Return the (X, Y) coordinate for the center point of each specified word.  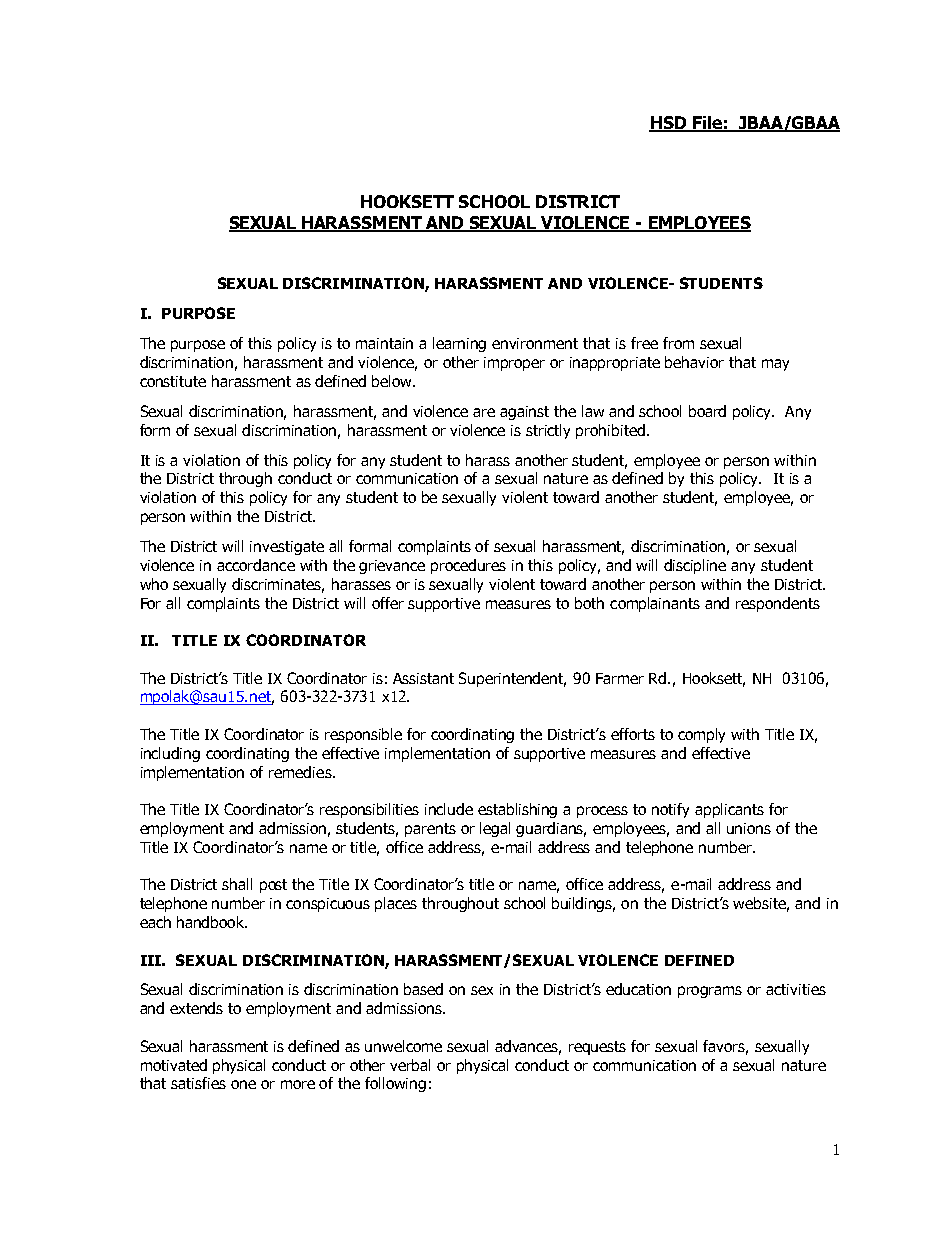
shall (237, 884)
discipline (695, 566)
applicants (729, 810)
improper (514, 364)
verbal (410, 1065)
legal (495, 829)
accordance (256, 565)
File (707, 124)
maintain (384, 343)
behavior (694, 362)
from (678, 343)
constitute (173, 381)
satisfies (198, 1083)
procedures (468, 566)
